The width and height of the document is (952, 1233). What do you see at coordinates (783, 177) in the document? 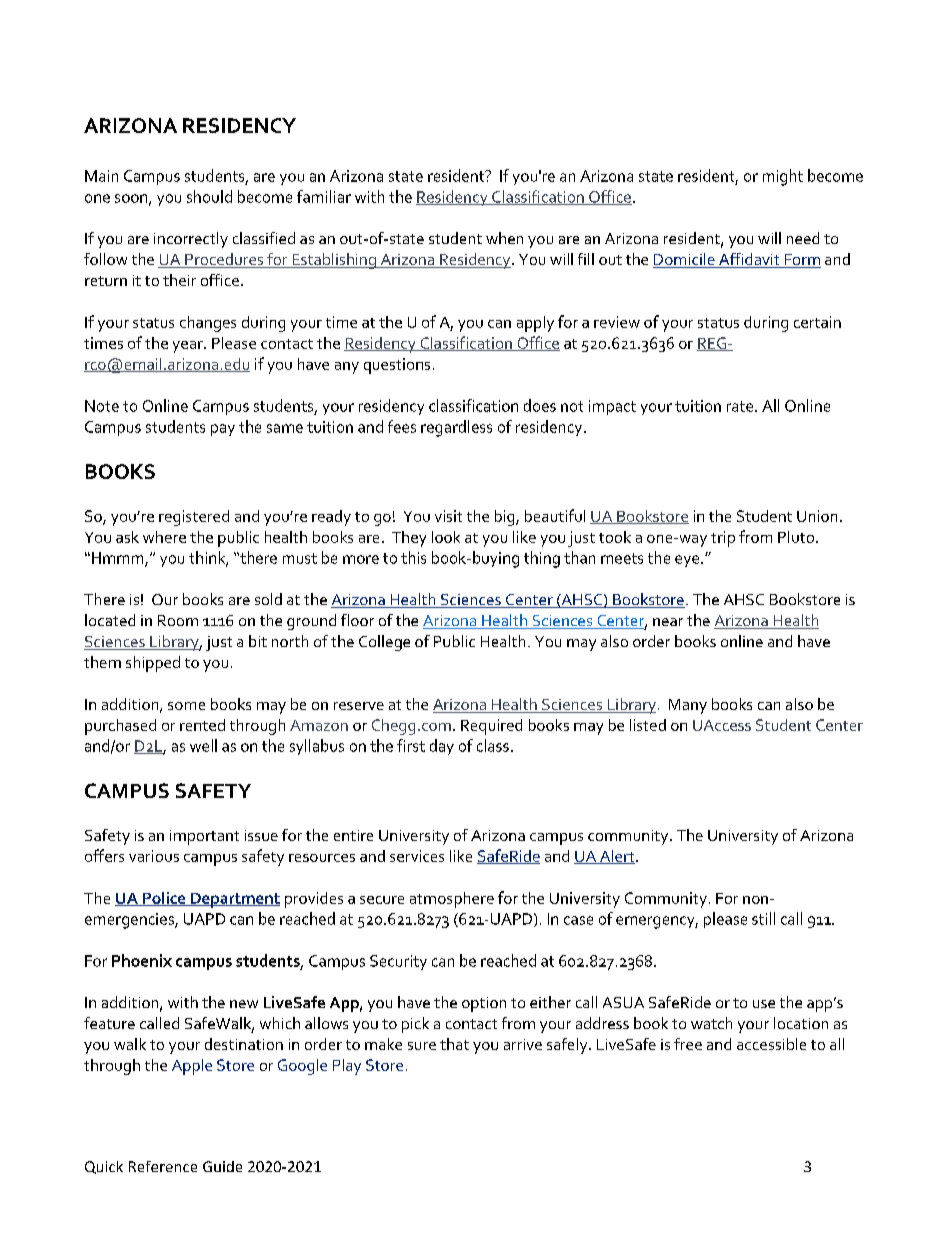
I see `might` at bounding box center [783, 177].
